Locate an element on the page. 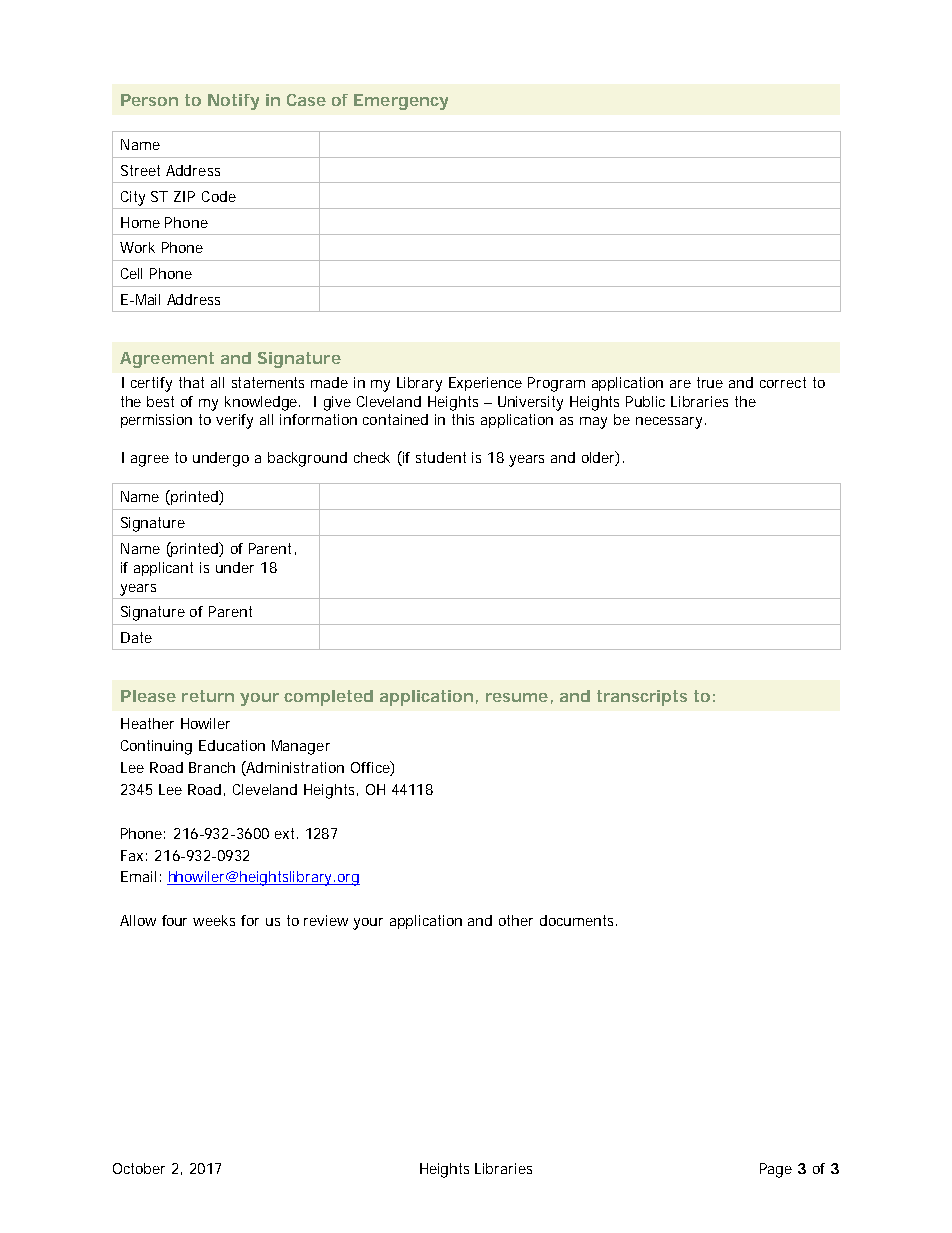  true is located at coordinates (710, 382).
